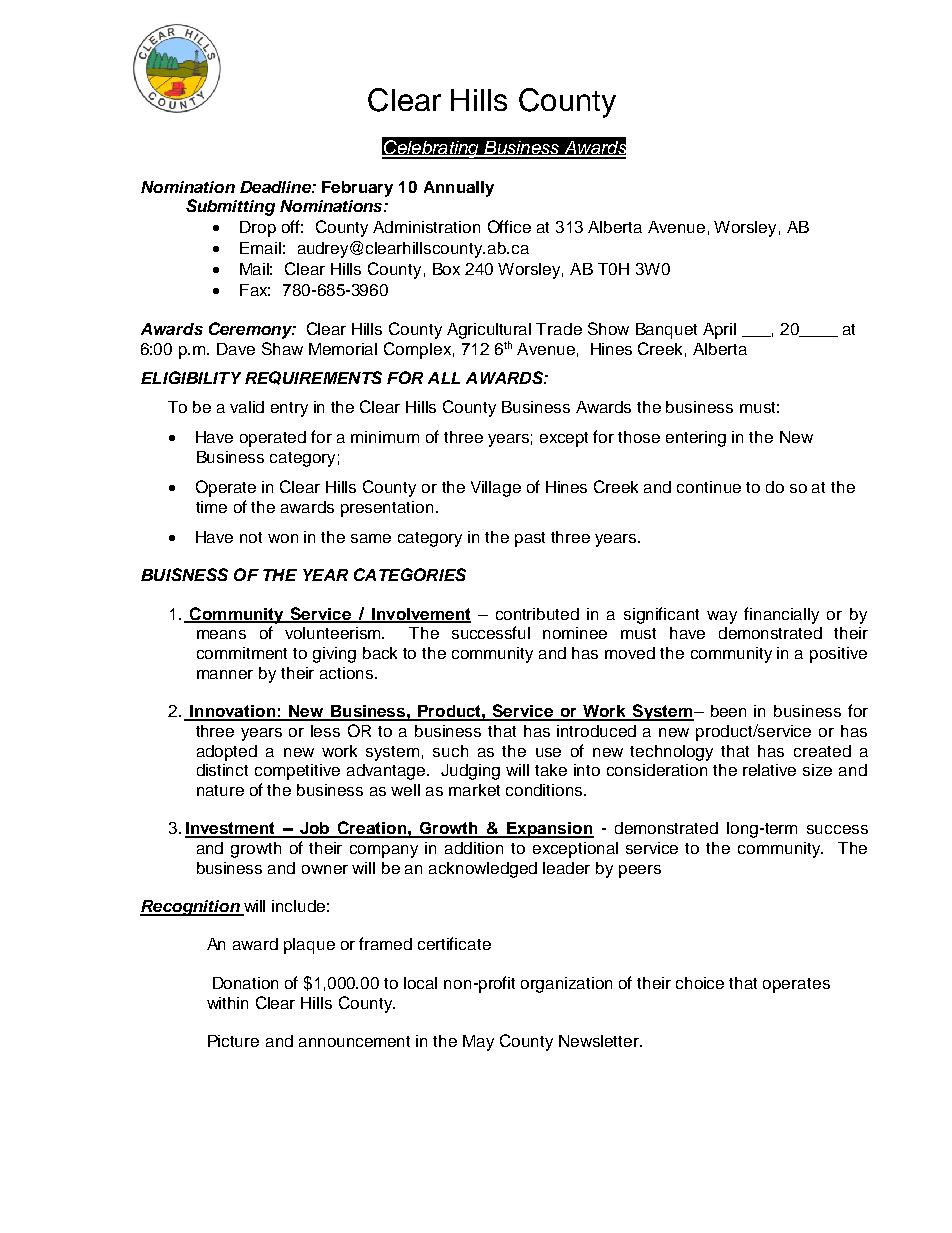  Describe the element at coordinates (221, 634) in the screenshot. I see `means` at that location.
